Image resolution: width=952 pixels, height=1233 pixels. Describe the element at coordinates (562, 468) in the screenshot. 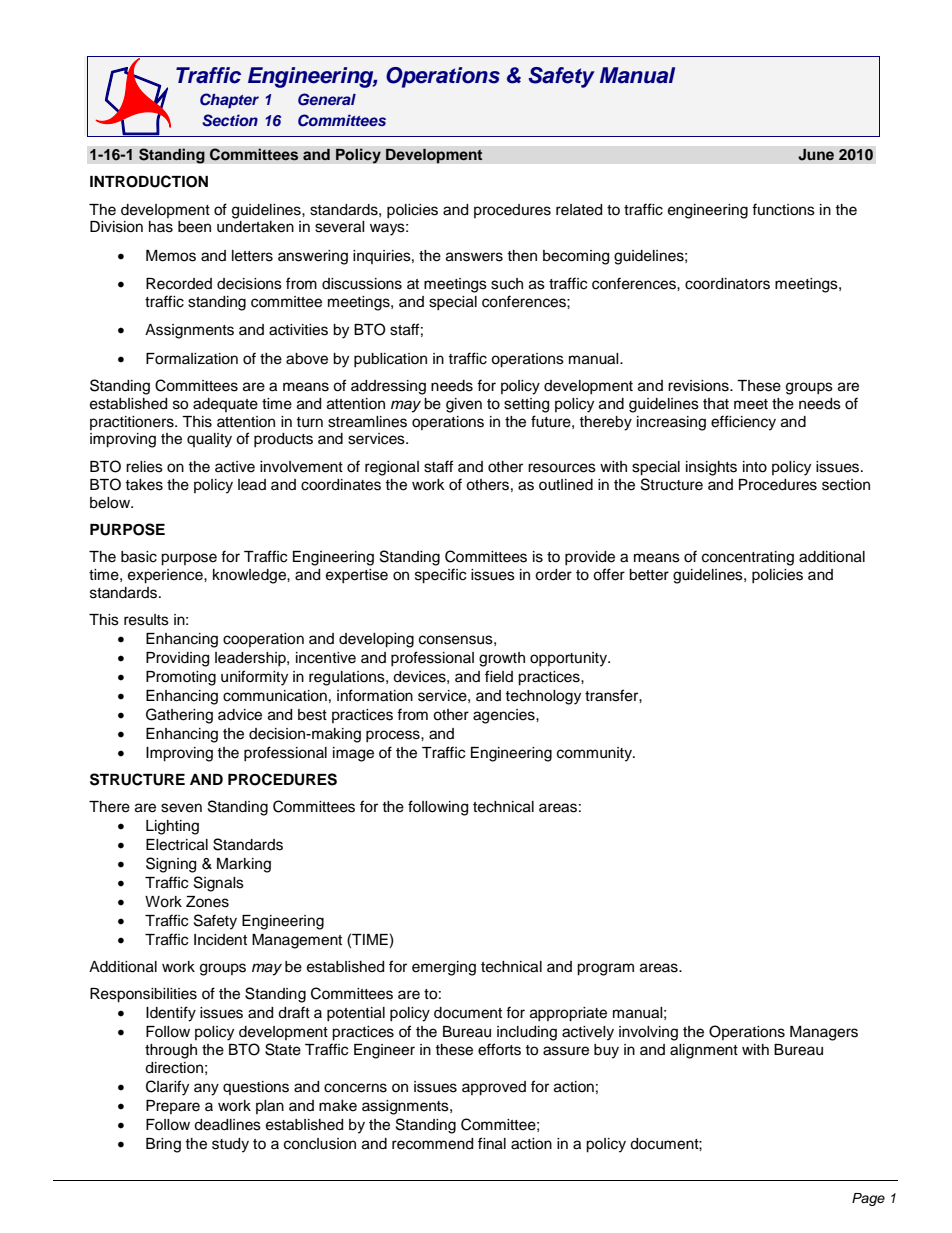

I see `resources` at that location.
